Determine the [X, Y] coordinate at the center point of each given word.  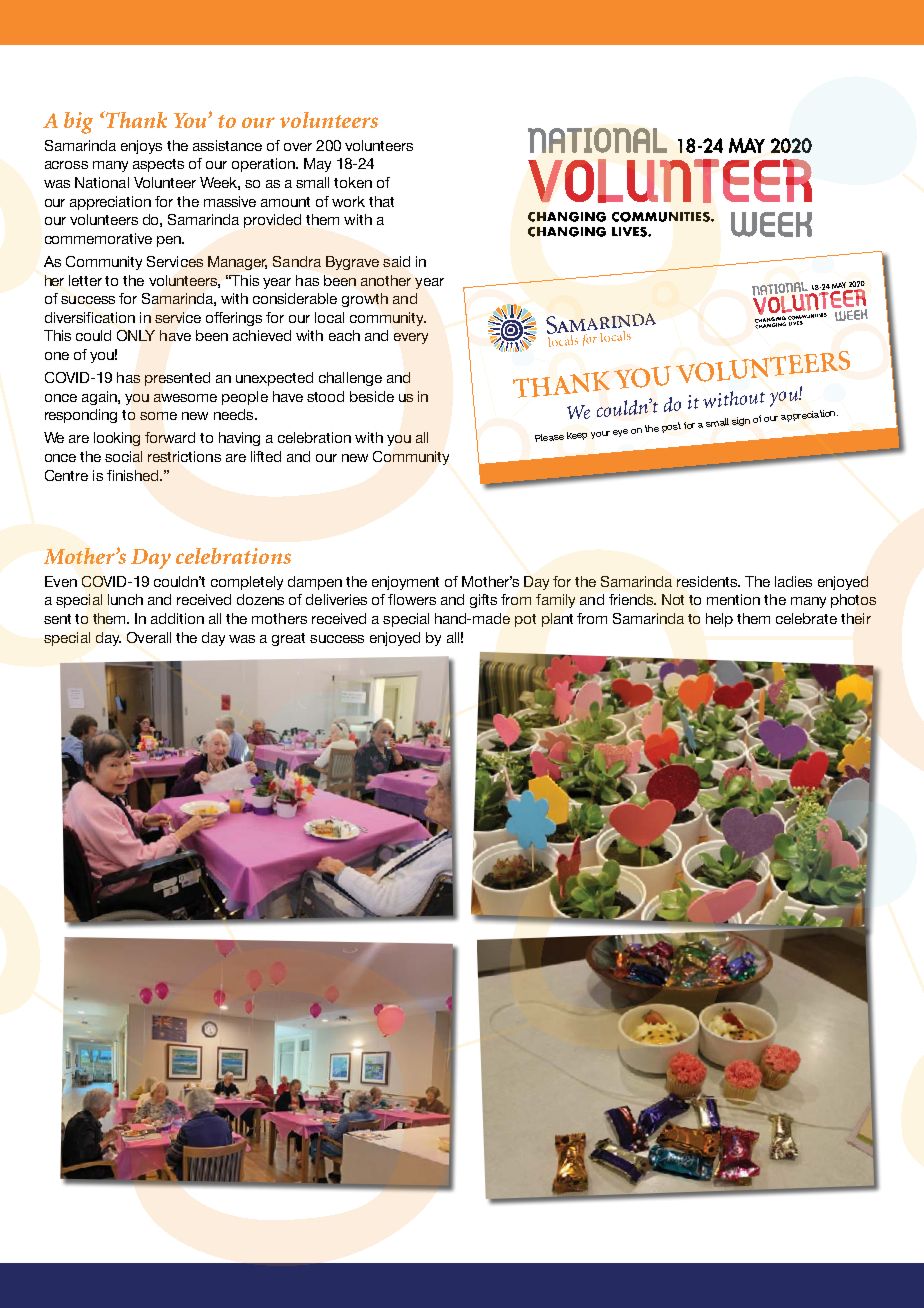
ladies [793, 581]
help [719, 620]
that [381, 201]
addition [177, 618]
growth [365, 300]
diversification [90, 317]
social [123, 456]
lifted [266, 456]
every [411, 338]
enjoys [141, 147]
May [317, 165]
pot [525, 620]
